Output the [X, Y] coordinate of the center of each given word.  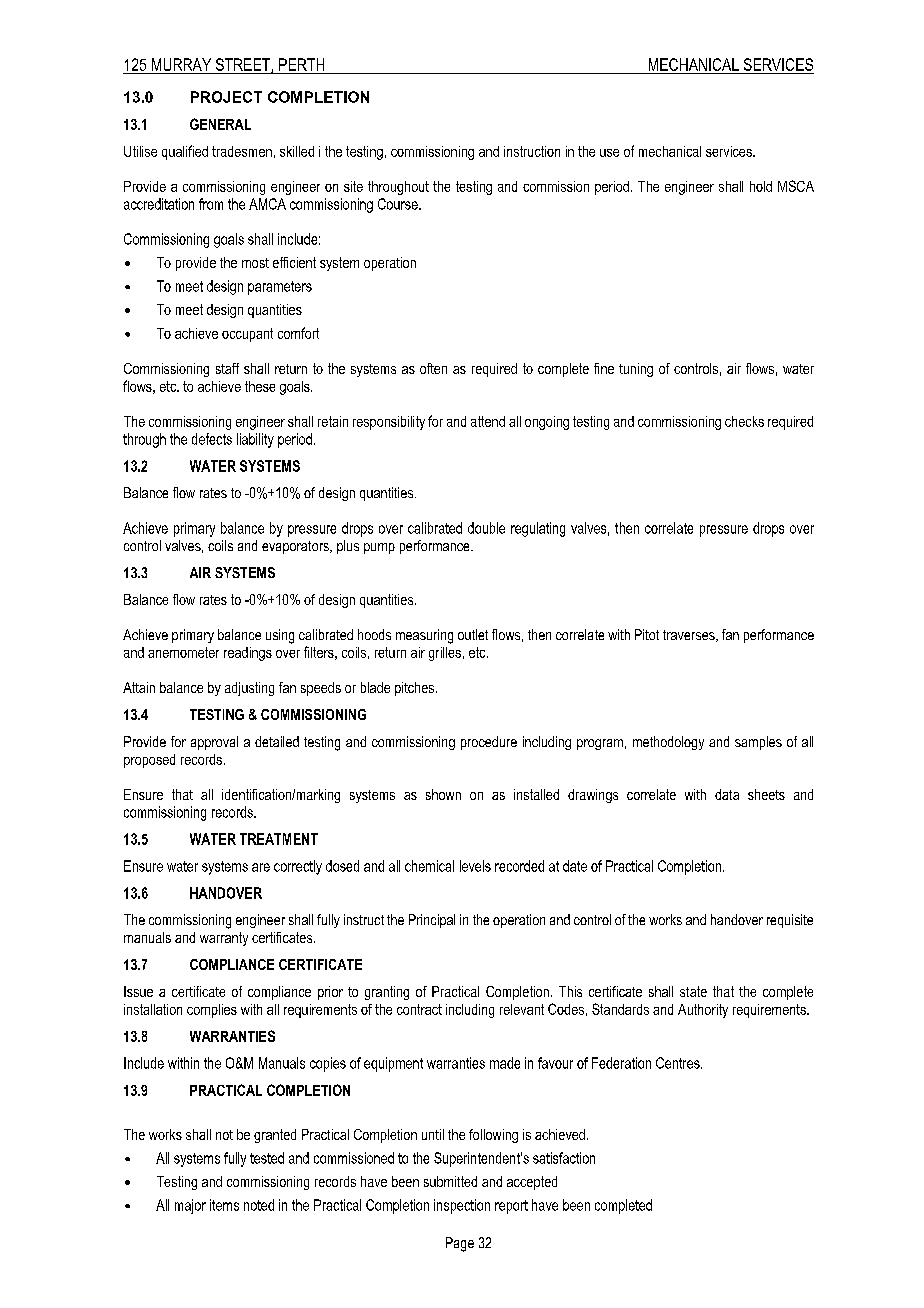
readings [248, 654]
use [609, 153]
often [433, 368]
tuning [636, 370]
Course [399, 204]
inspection [462, 1206]
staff [227, 368]
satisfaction [564, 1158]
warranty [224, 939]
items [224, 1205]
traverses [690, 636]
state [693, 991]
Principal [432, 921]
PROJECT [226, 97]
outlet [473, 634]
